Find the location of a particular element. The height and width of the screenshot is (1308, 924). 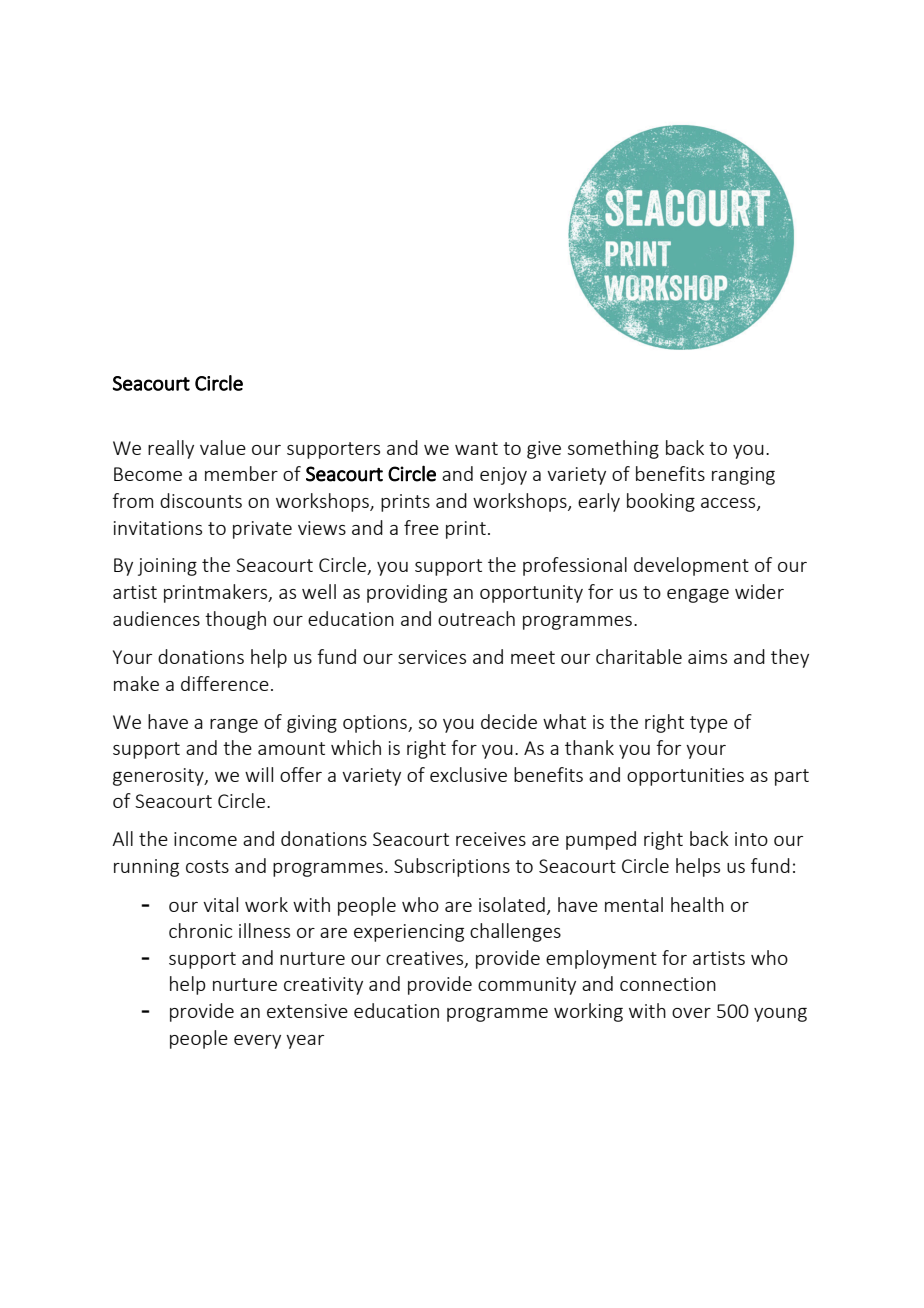

member is located at coordinates (241, 473).
